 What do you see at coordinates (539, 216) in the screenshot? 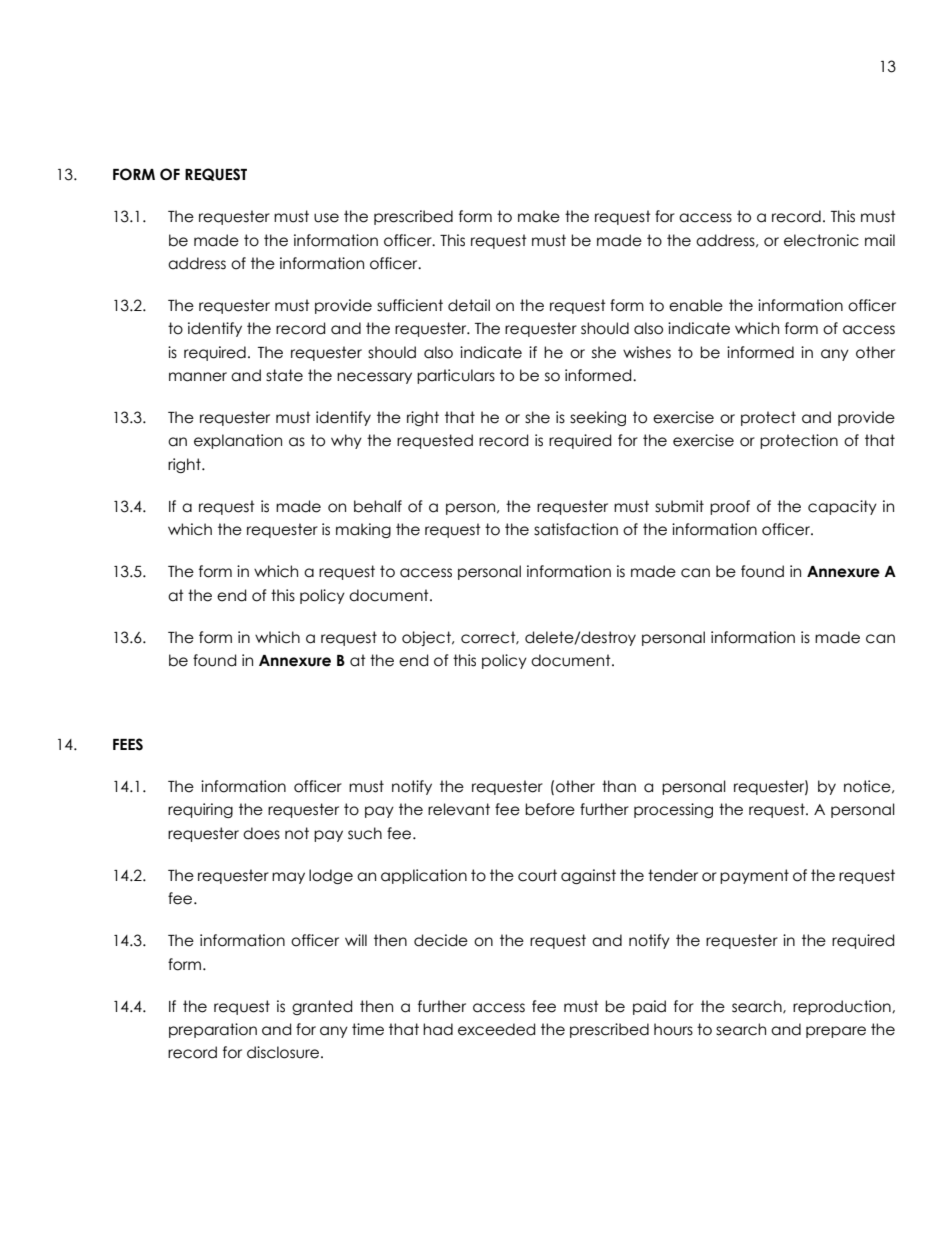
I see `make` at bounding box center [539, 216].
